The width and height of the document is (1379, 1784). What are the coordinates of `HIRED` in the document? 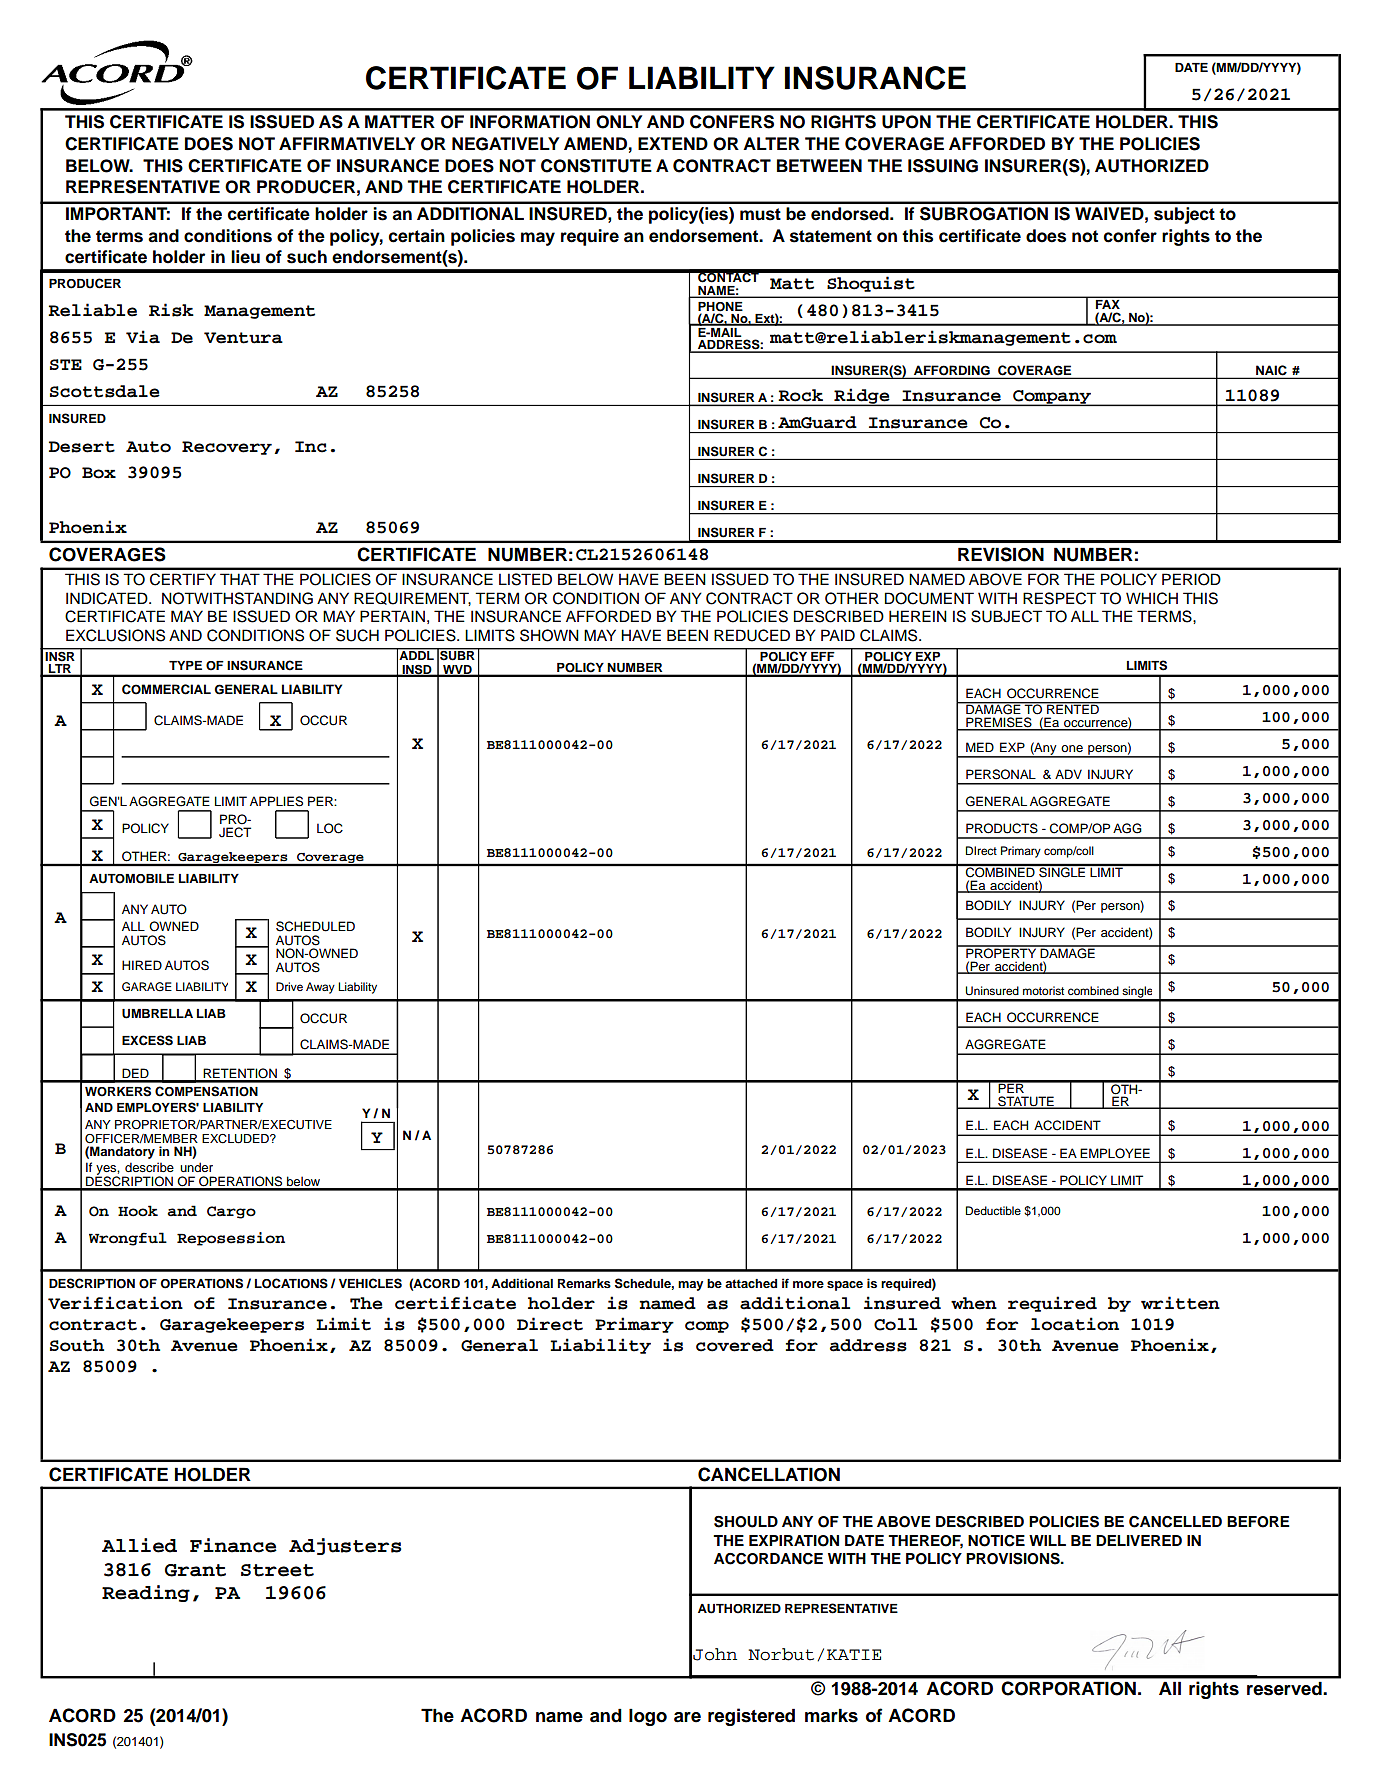 It's located at (142, 965).
